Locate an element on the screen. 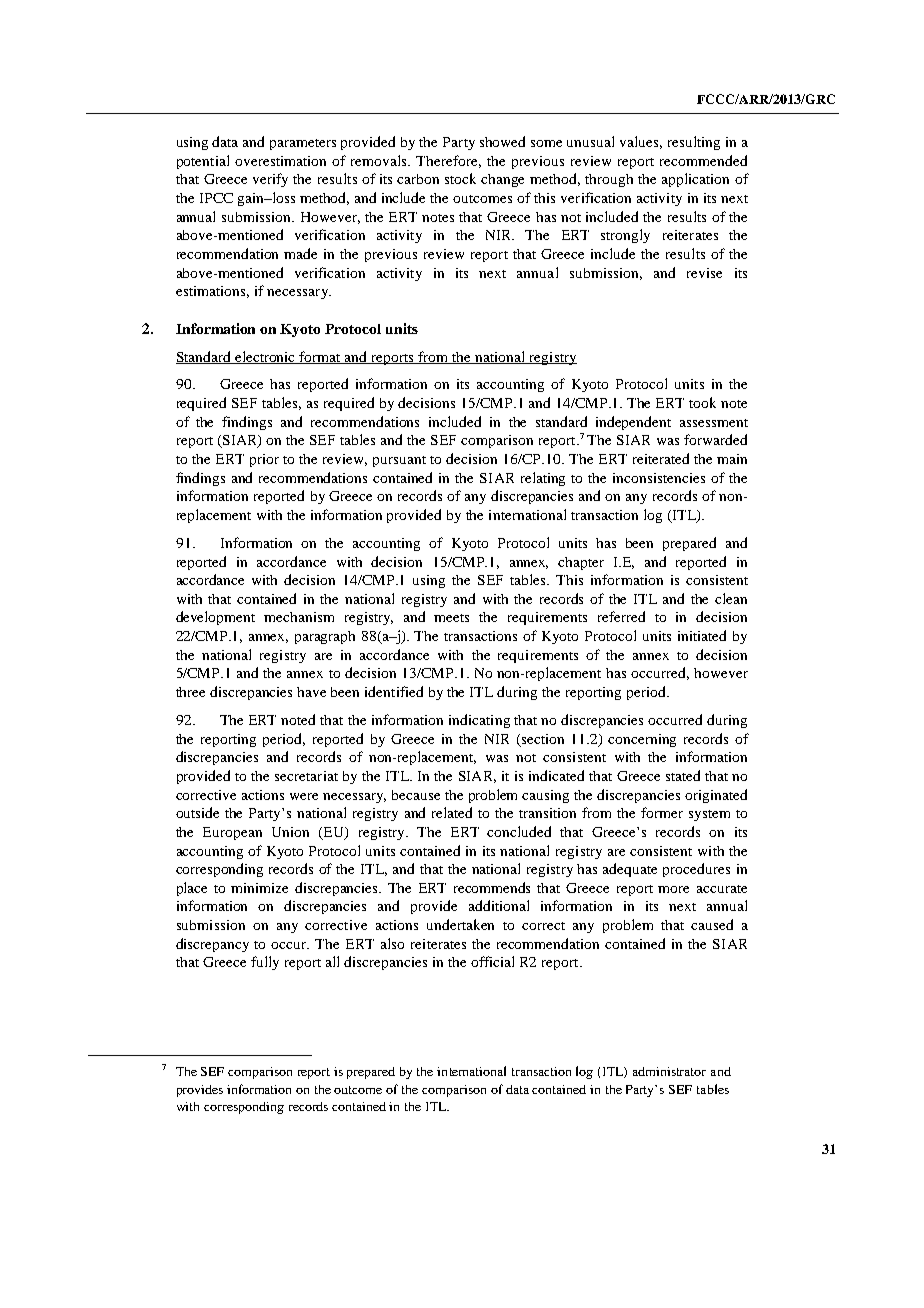 The height and width of the screenshot is (1308, 924). related is located at coordinates (452, 812).
